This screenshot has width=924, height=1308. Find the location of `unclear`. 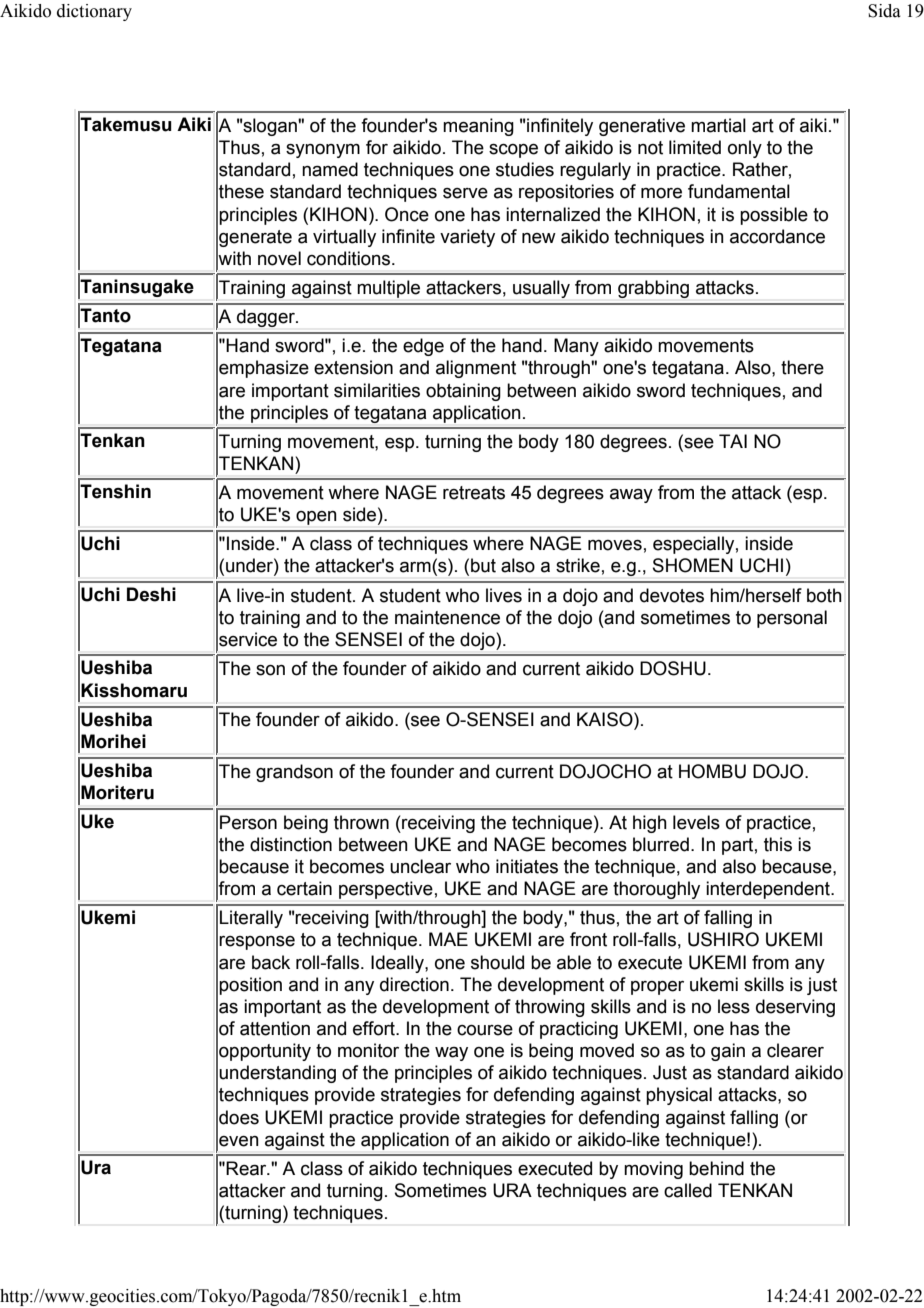

unclear is located at coordinates (420, 866).
